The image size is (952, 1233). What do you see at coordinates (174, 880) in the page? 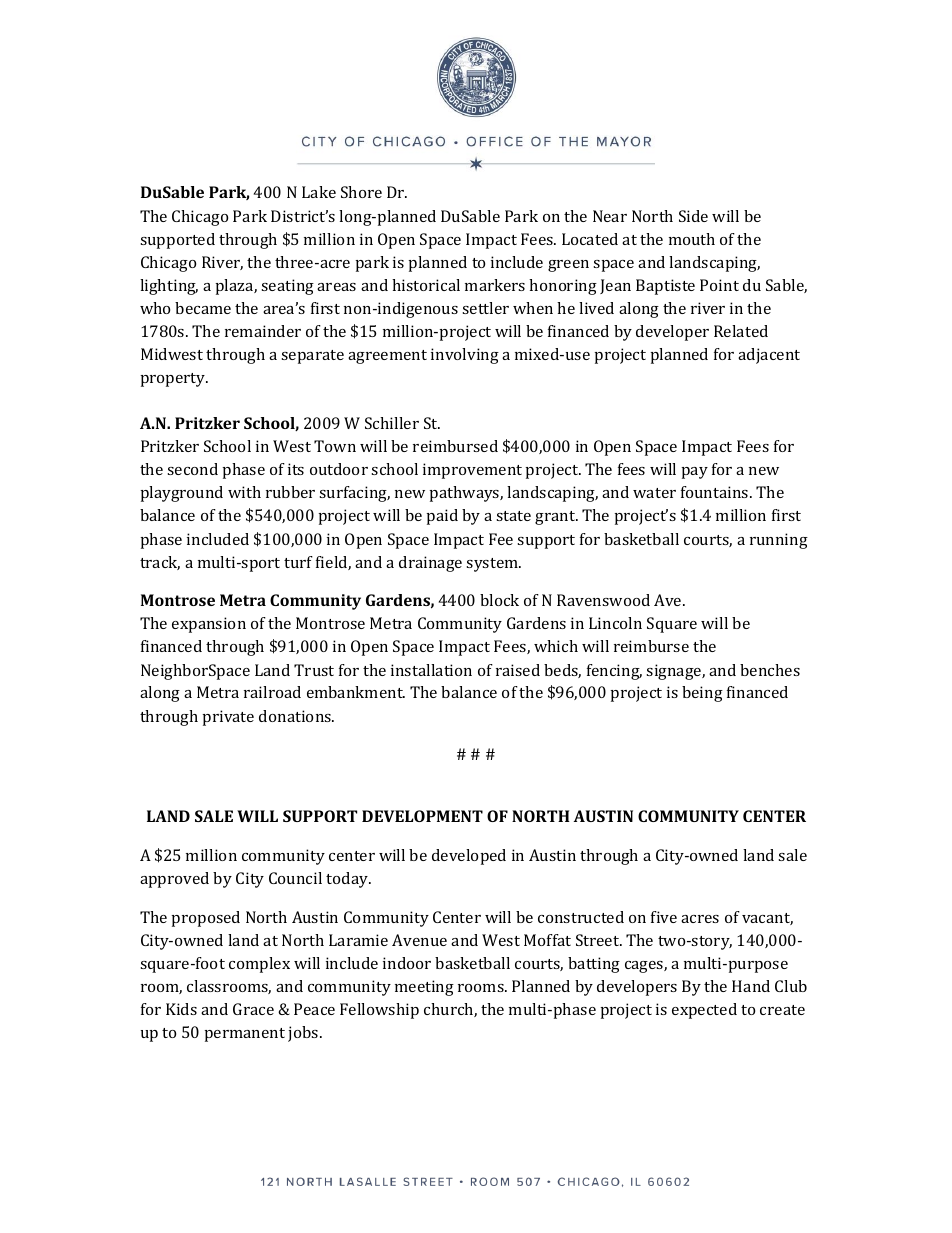
I see `approved` at bounding box center [174, 880].
